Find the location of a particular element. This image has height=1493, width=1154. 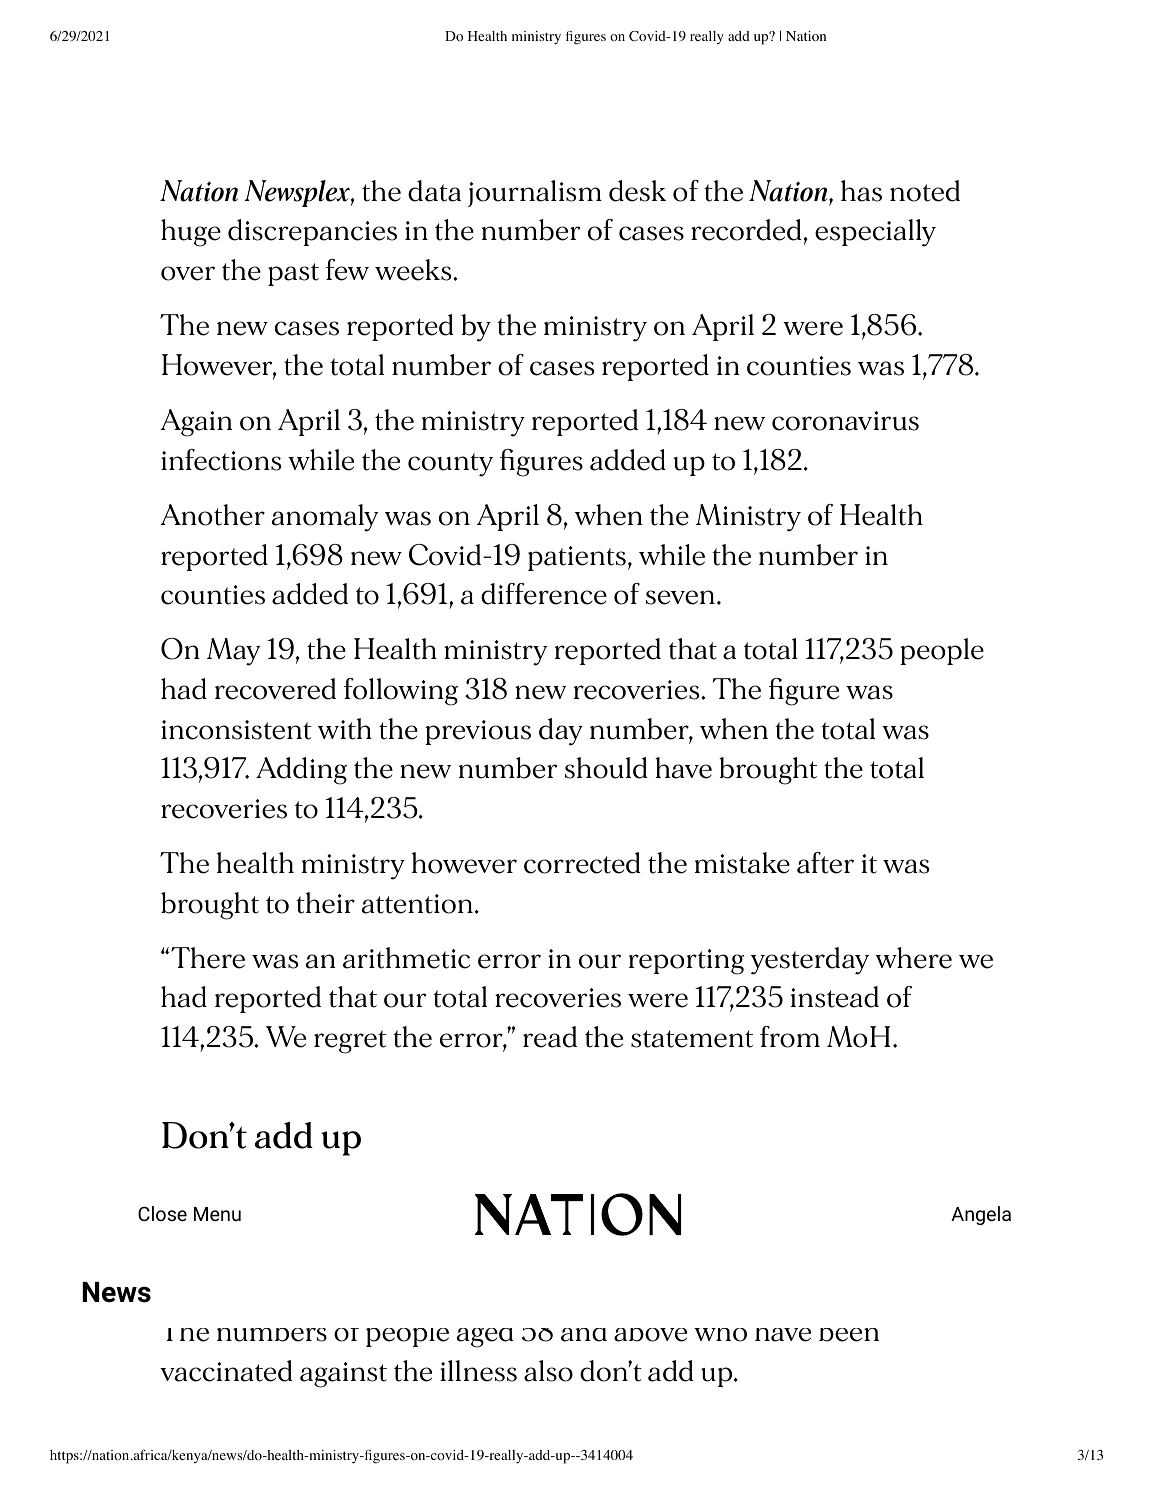

read is located at coordinates (550, 1037).
